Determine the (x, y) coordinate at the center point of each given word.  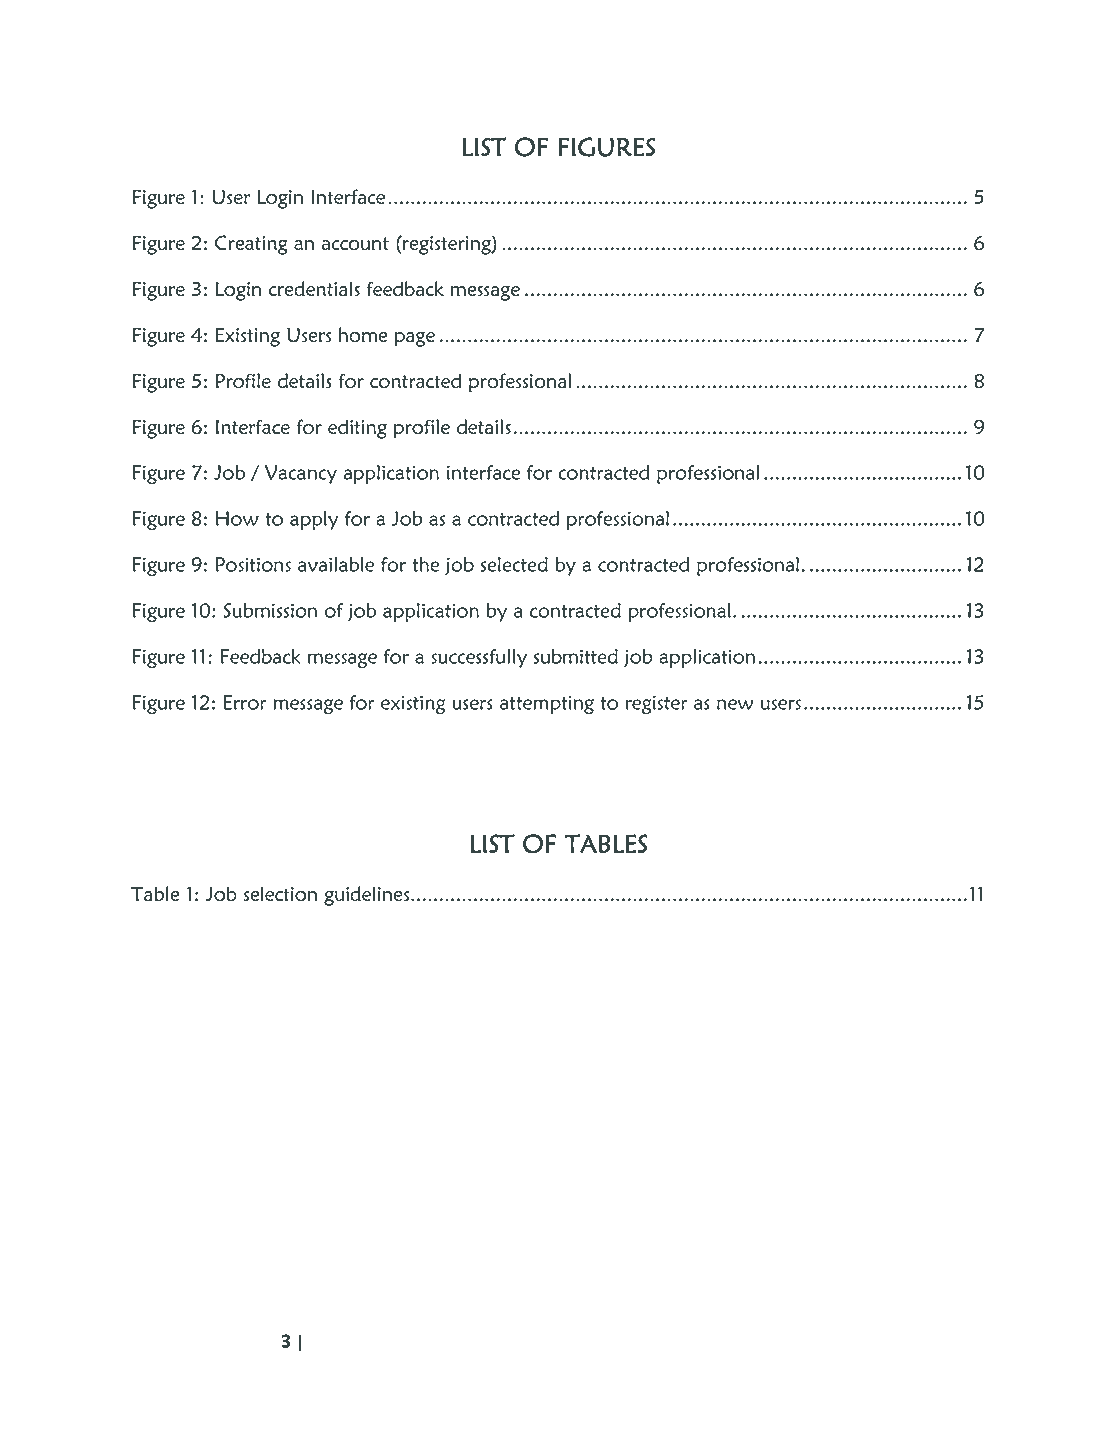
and (421, 1342)
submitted (576, 656)
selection (280, 894)
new (735, 704)
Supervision (355, 1343)
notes (816, 1342)
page (415, 339)
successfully (479, 658)
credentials (314, 288)
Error (245, 702)
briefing (760, 1343)
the (425, 564)
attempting (547, 704)
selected (514, 564)
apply (314, 520)
